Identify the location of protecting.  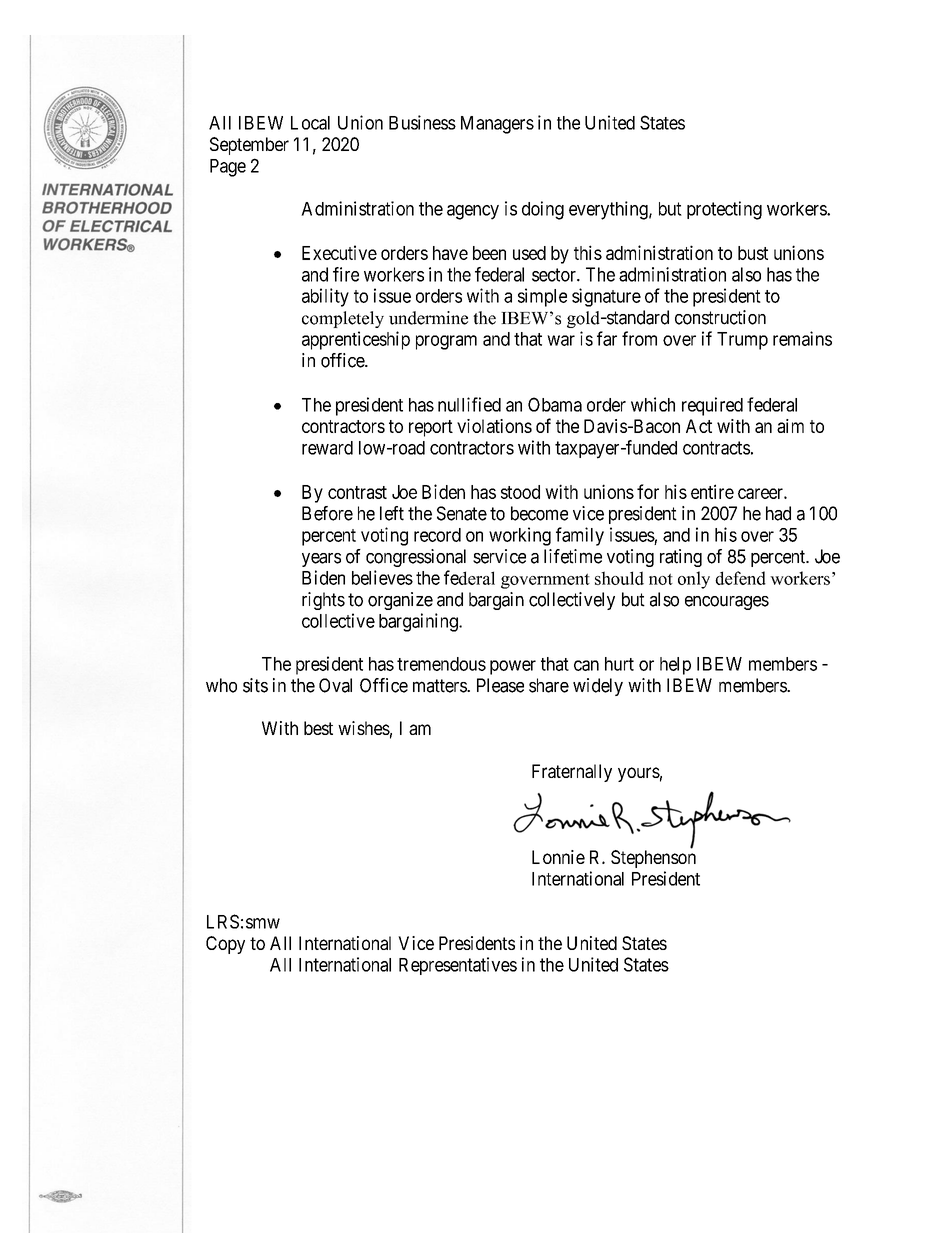
(724, 210).
